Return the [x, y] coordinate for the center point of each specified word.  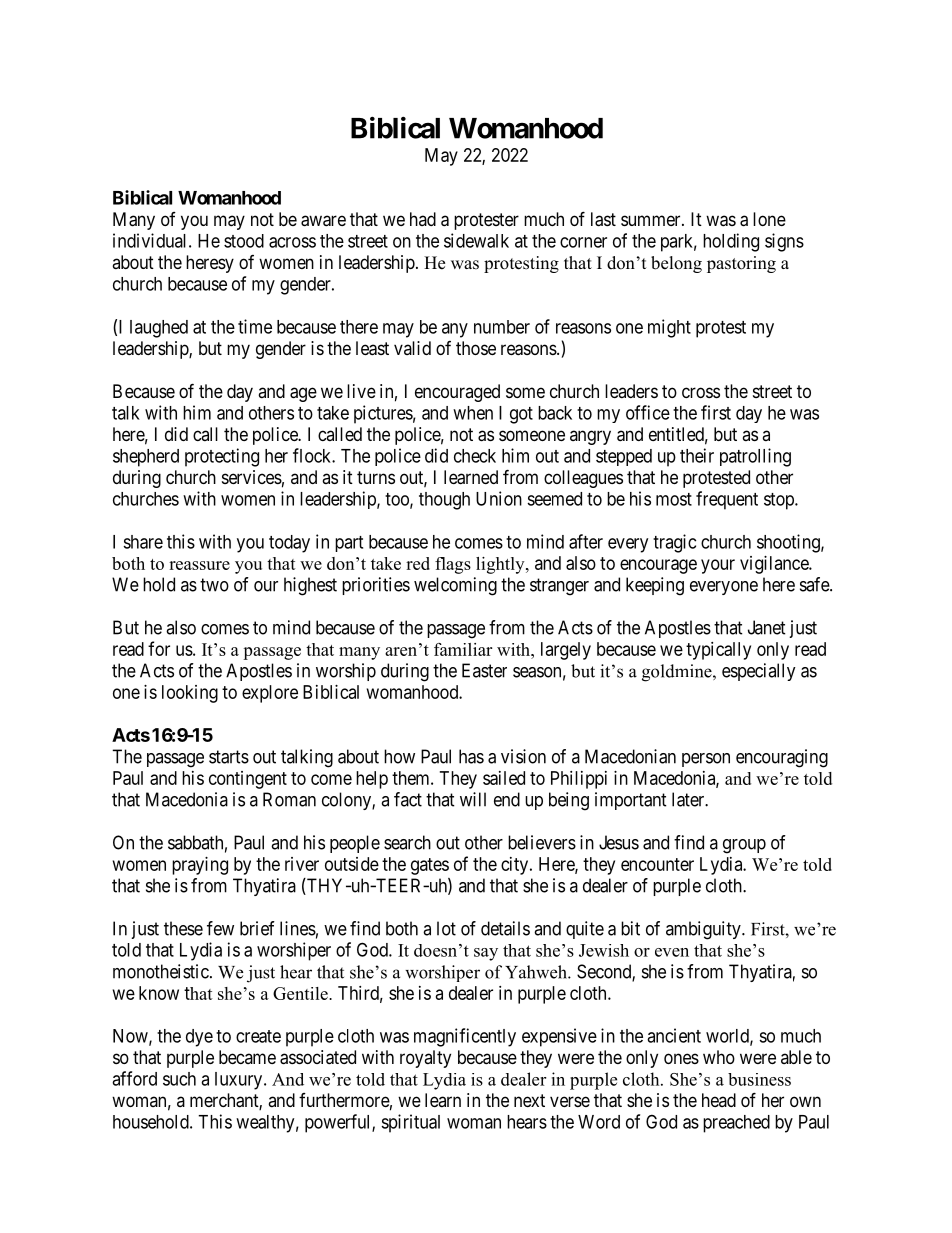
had [423, 219]
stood [244, 241]
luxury [240, 1081]
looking [190, 694]
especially [759, 672]
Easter [484, 670]
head [719, 1100]
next [529, 1100]
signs [784, 242]
